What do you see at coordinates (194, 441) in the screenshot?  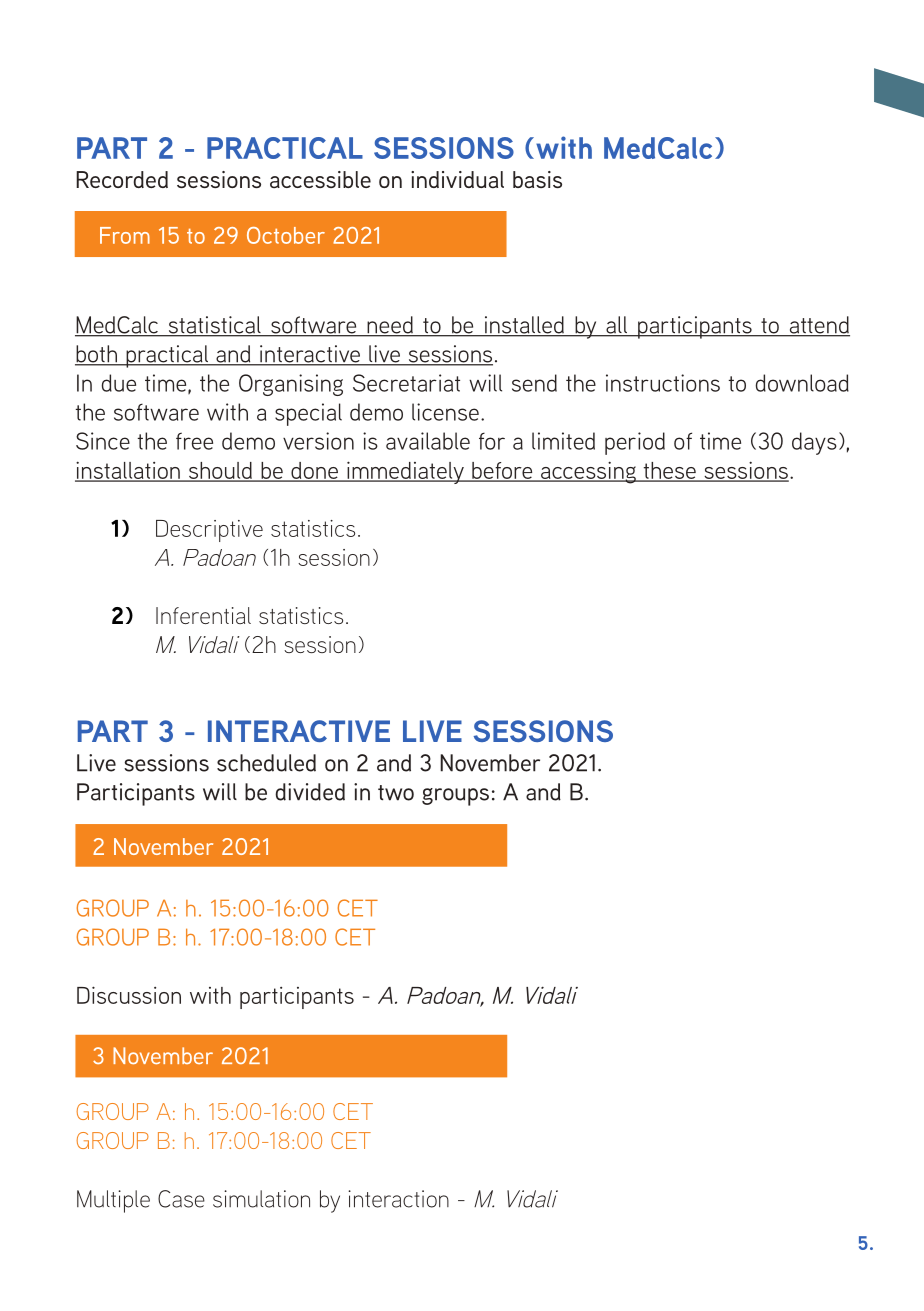 I see `free` at bounding box center [194, 441].
